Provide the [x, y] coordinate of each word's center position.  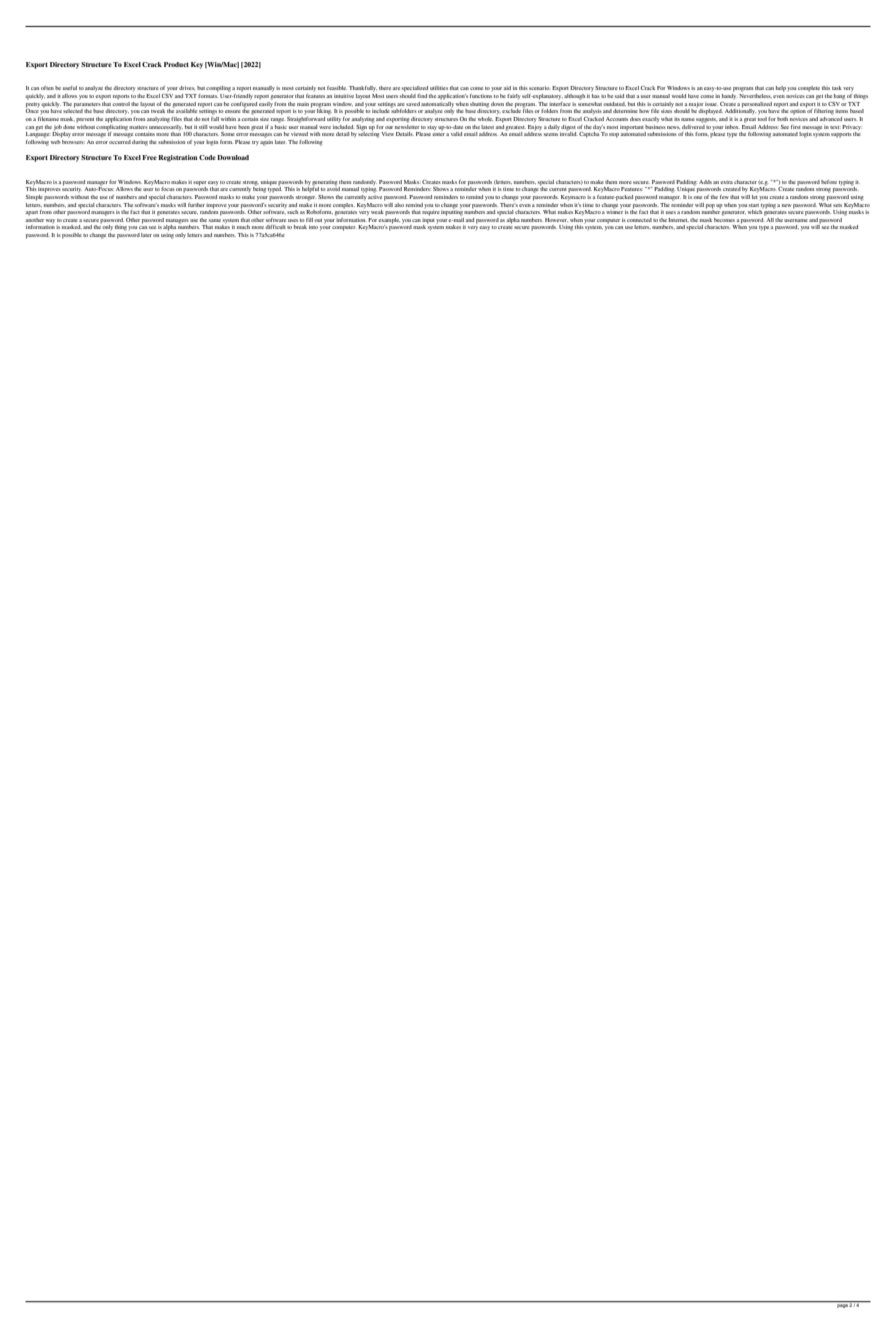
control [121, 102]
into [313, 227]
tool [762, 117]
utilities [439, 88]
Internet [678, 220]
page [842, 1304]
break [300, 227]
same [215, 220]
